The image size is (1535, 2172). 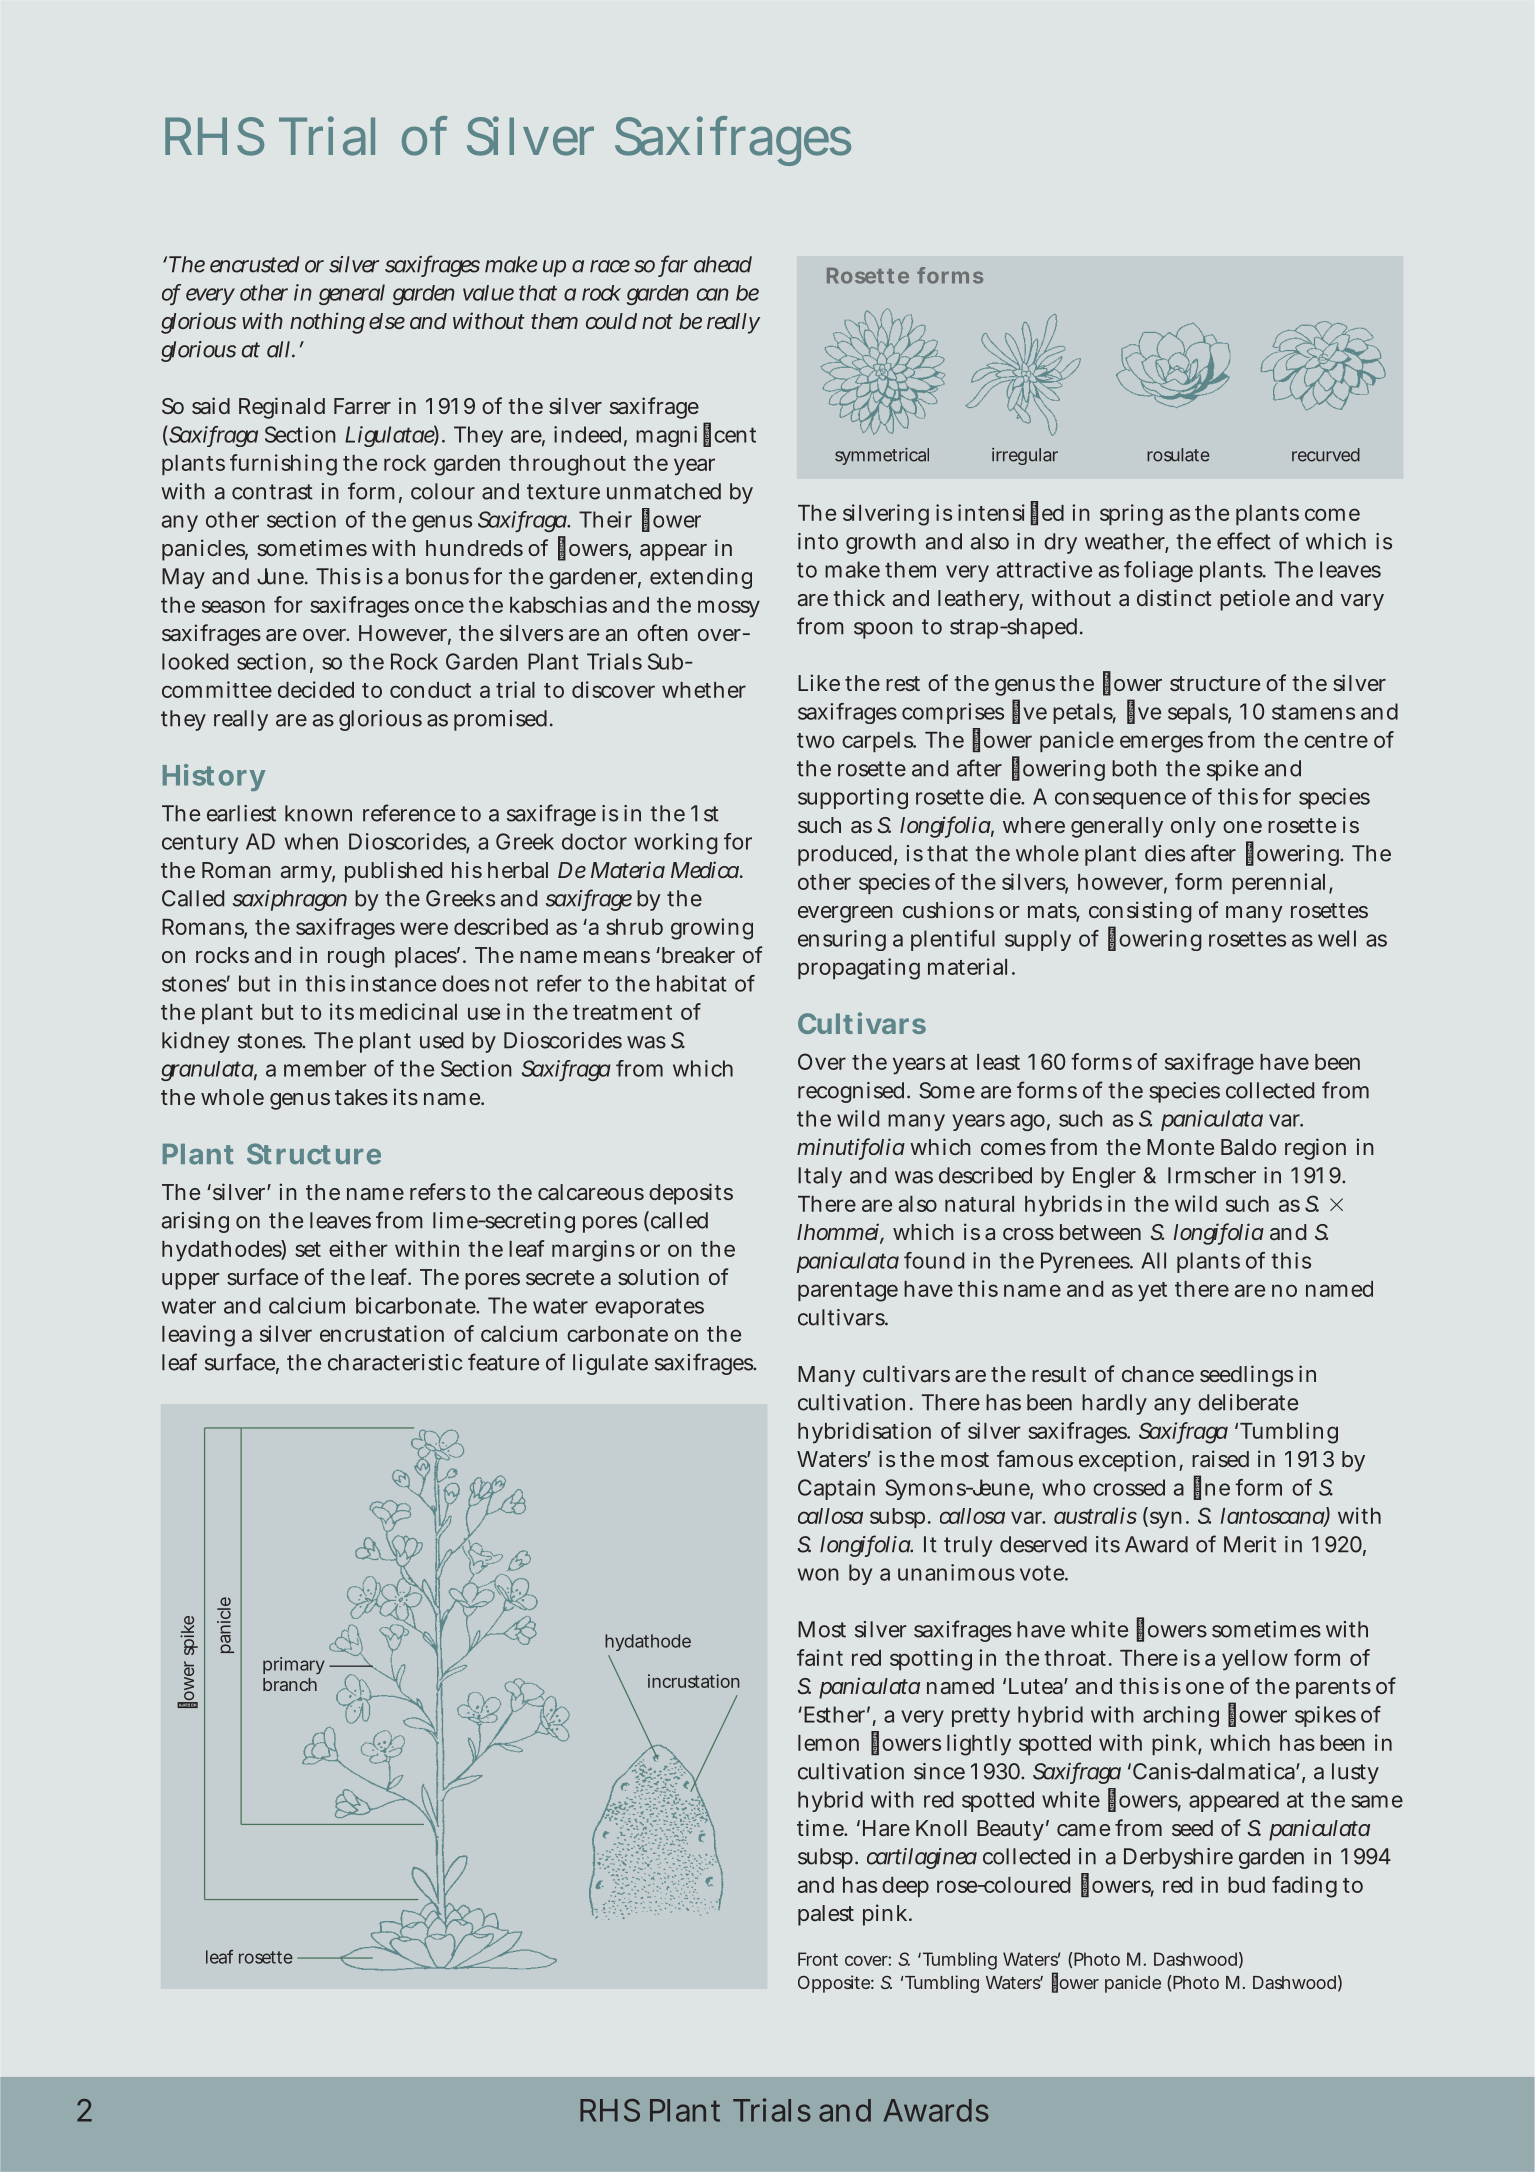 I want to click on characteristic, so click(x=395, y=1362).
